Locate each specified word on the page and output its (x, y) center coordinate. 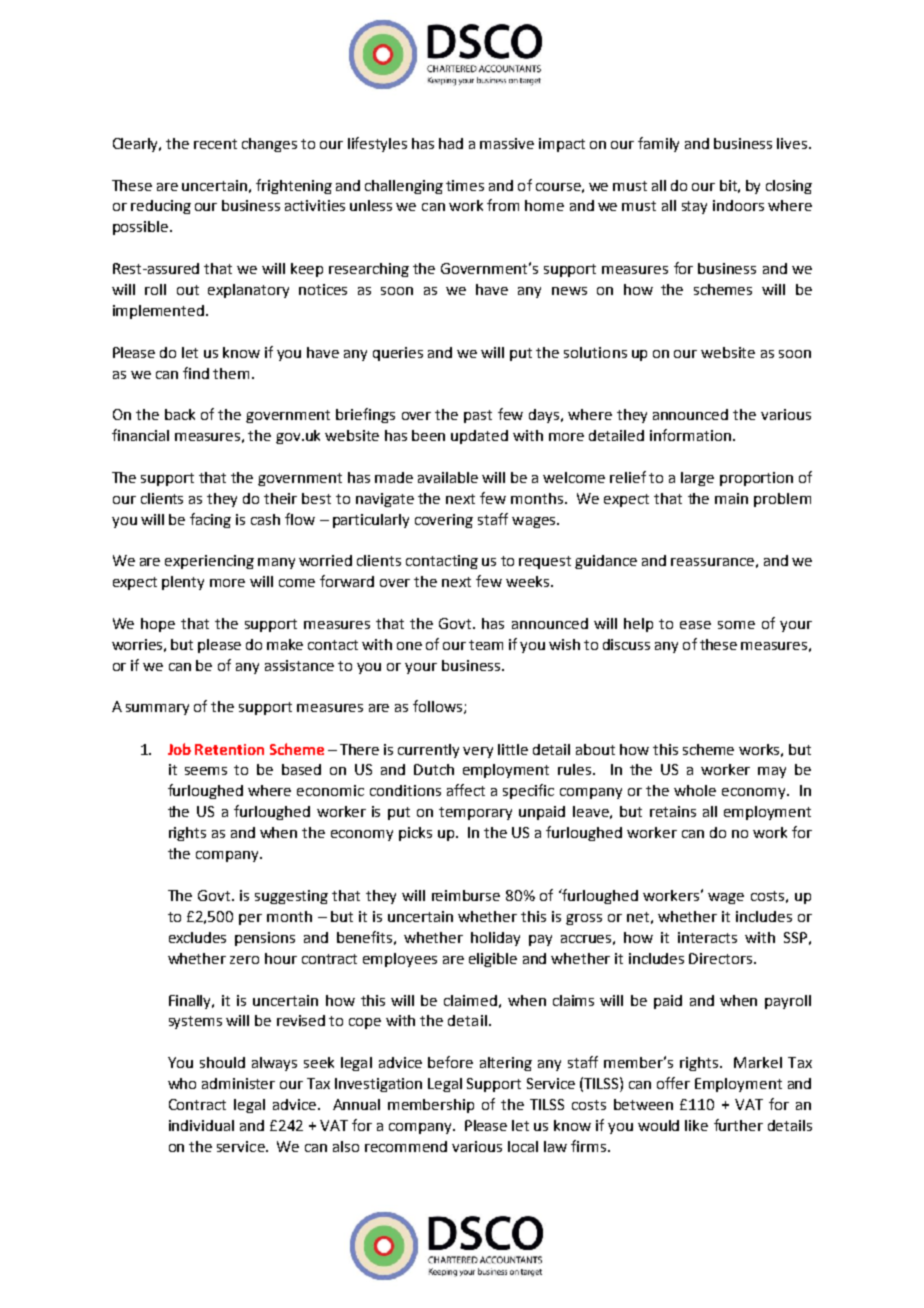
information (690, 435)
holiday (495, 939)
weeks (529, 581)
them (231, 373)
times (465, 185)
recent (215, 144)
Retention (229, 749)
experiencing (209, 562)
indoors (738, 205)
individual (201, 1125)
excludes (197, 937)
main (731, 498)
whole (695, 790)
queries (398, 354)
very (478, 752)
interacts (707, 937)
